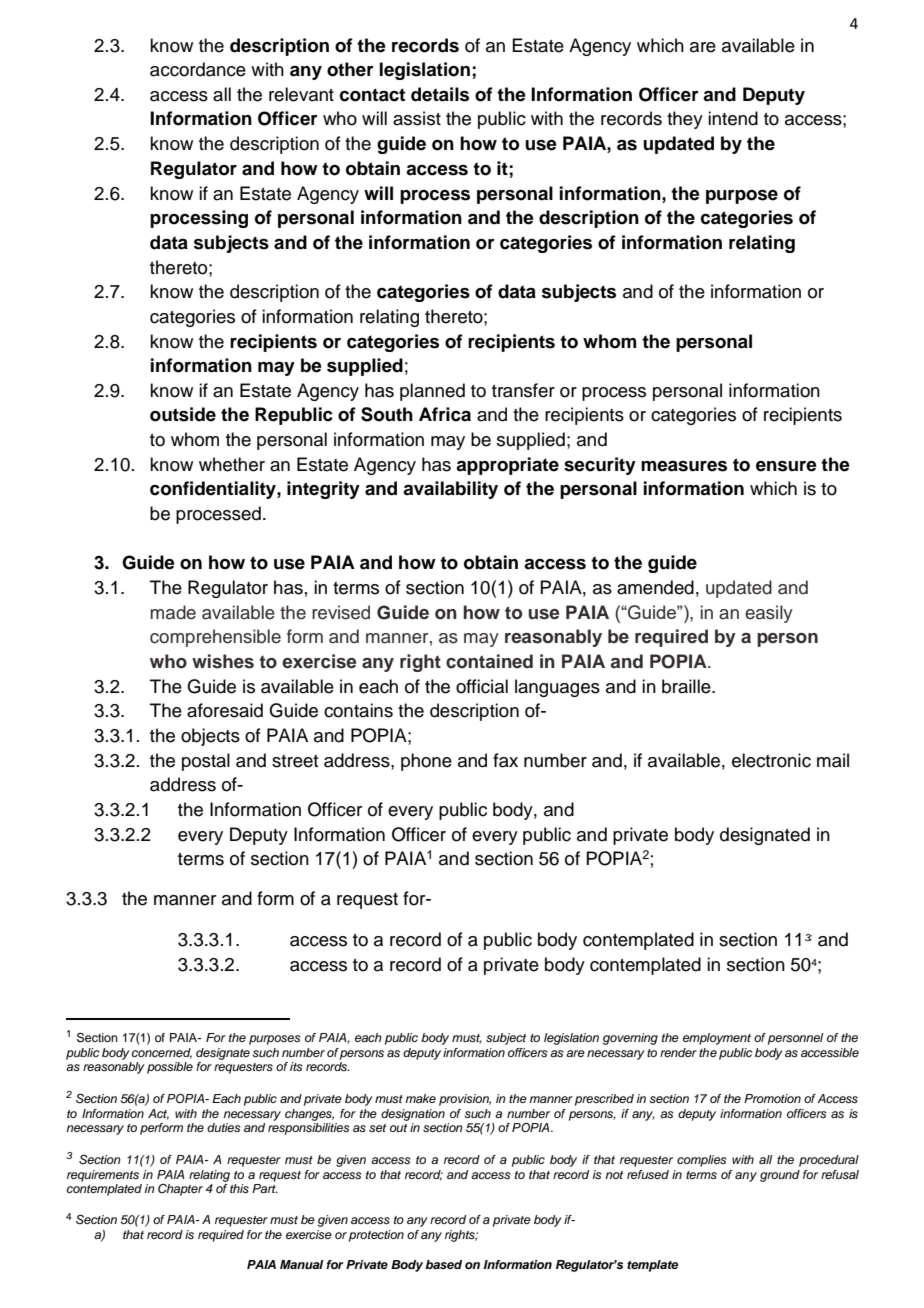 The image size is (924, 1308). What do you see at coordinates (771, 760) in the page?
I see `electronic` at bounding box center [771, 760].
